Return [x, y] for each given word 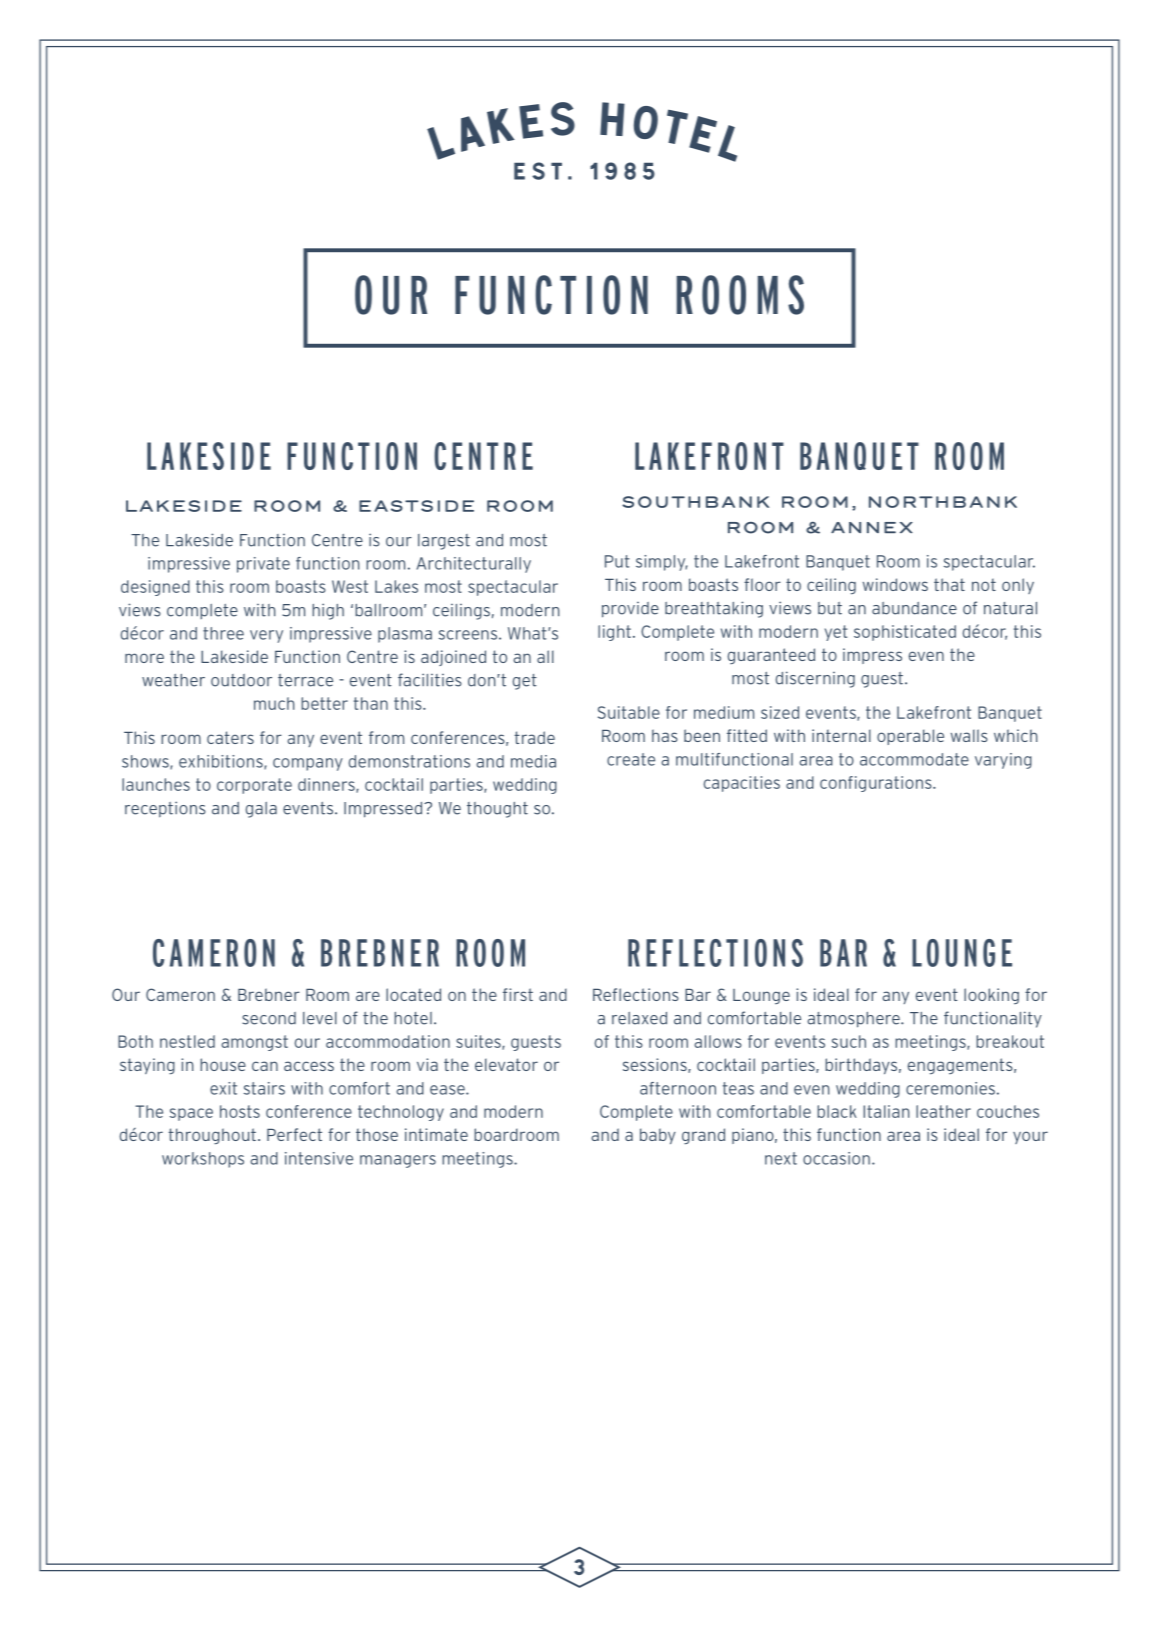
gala [261, 810]
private [263, 565]
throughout [212, 1136]
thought [497, 810]
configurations [877, 784]
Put [617, 561]
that [949, 584]
